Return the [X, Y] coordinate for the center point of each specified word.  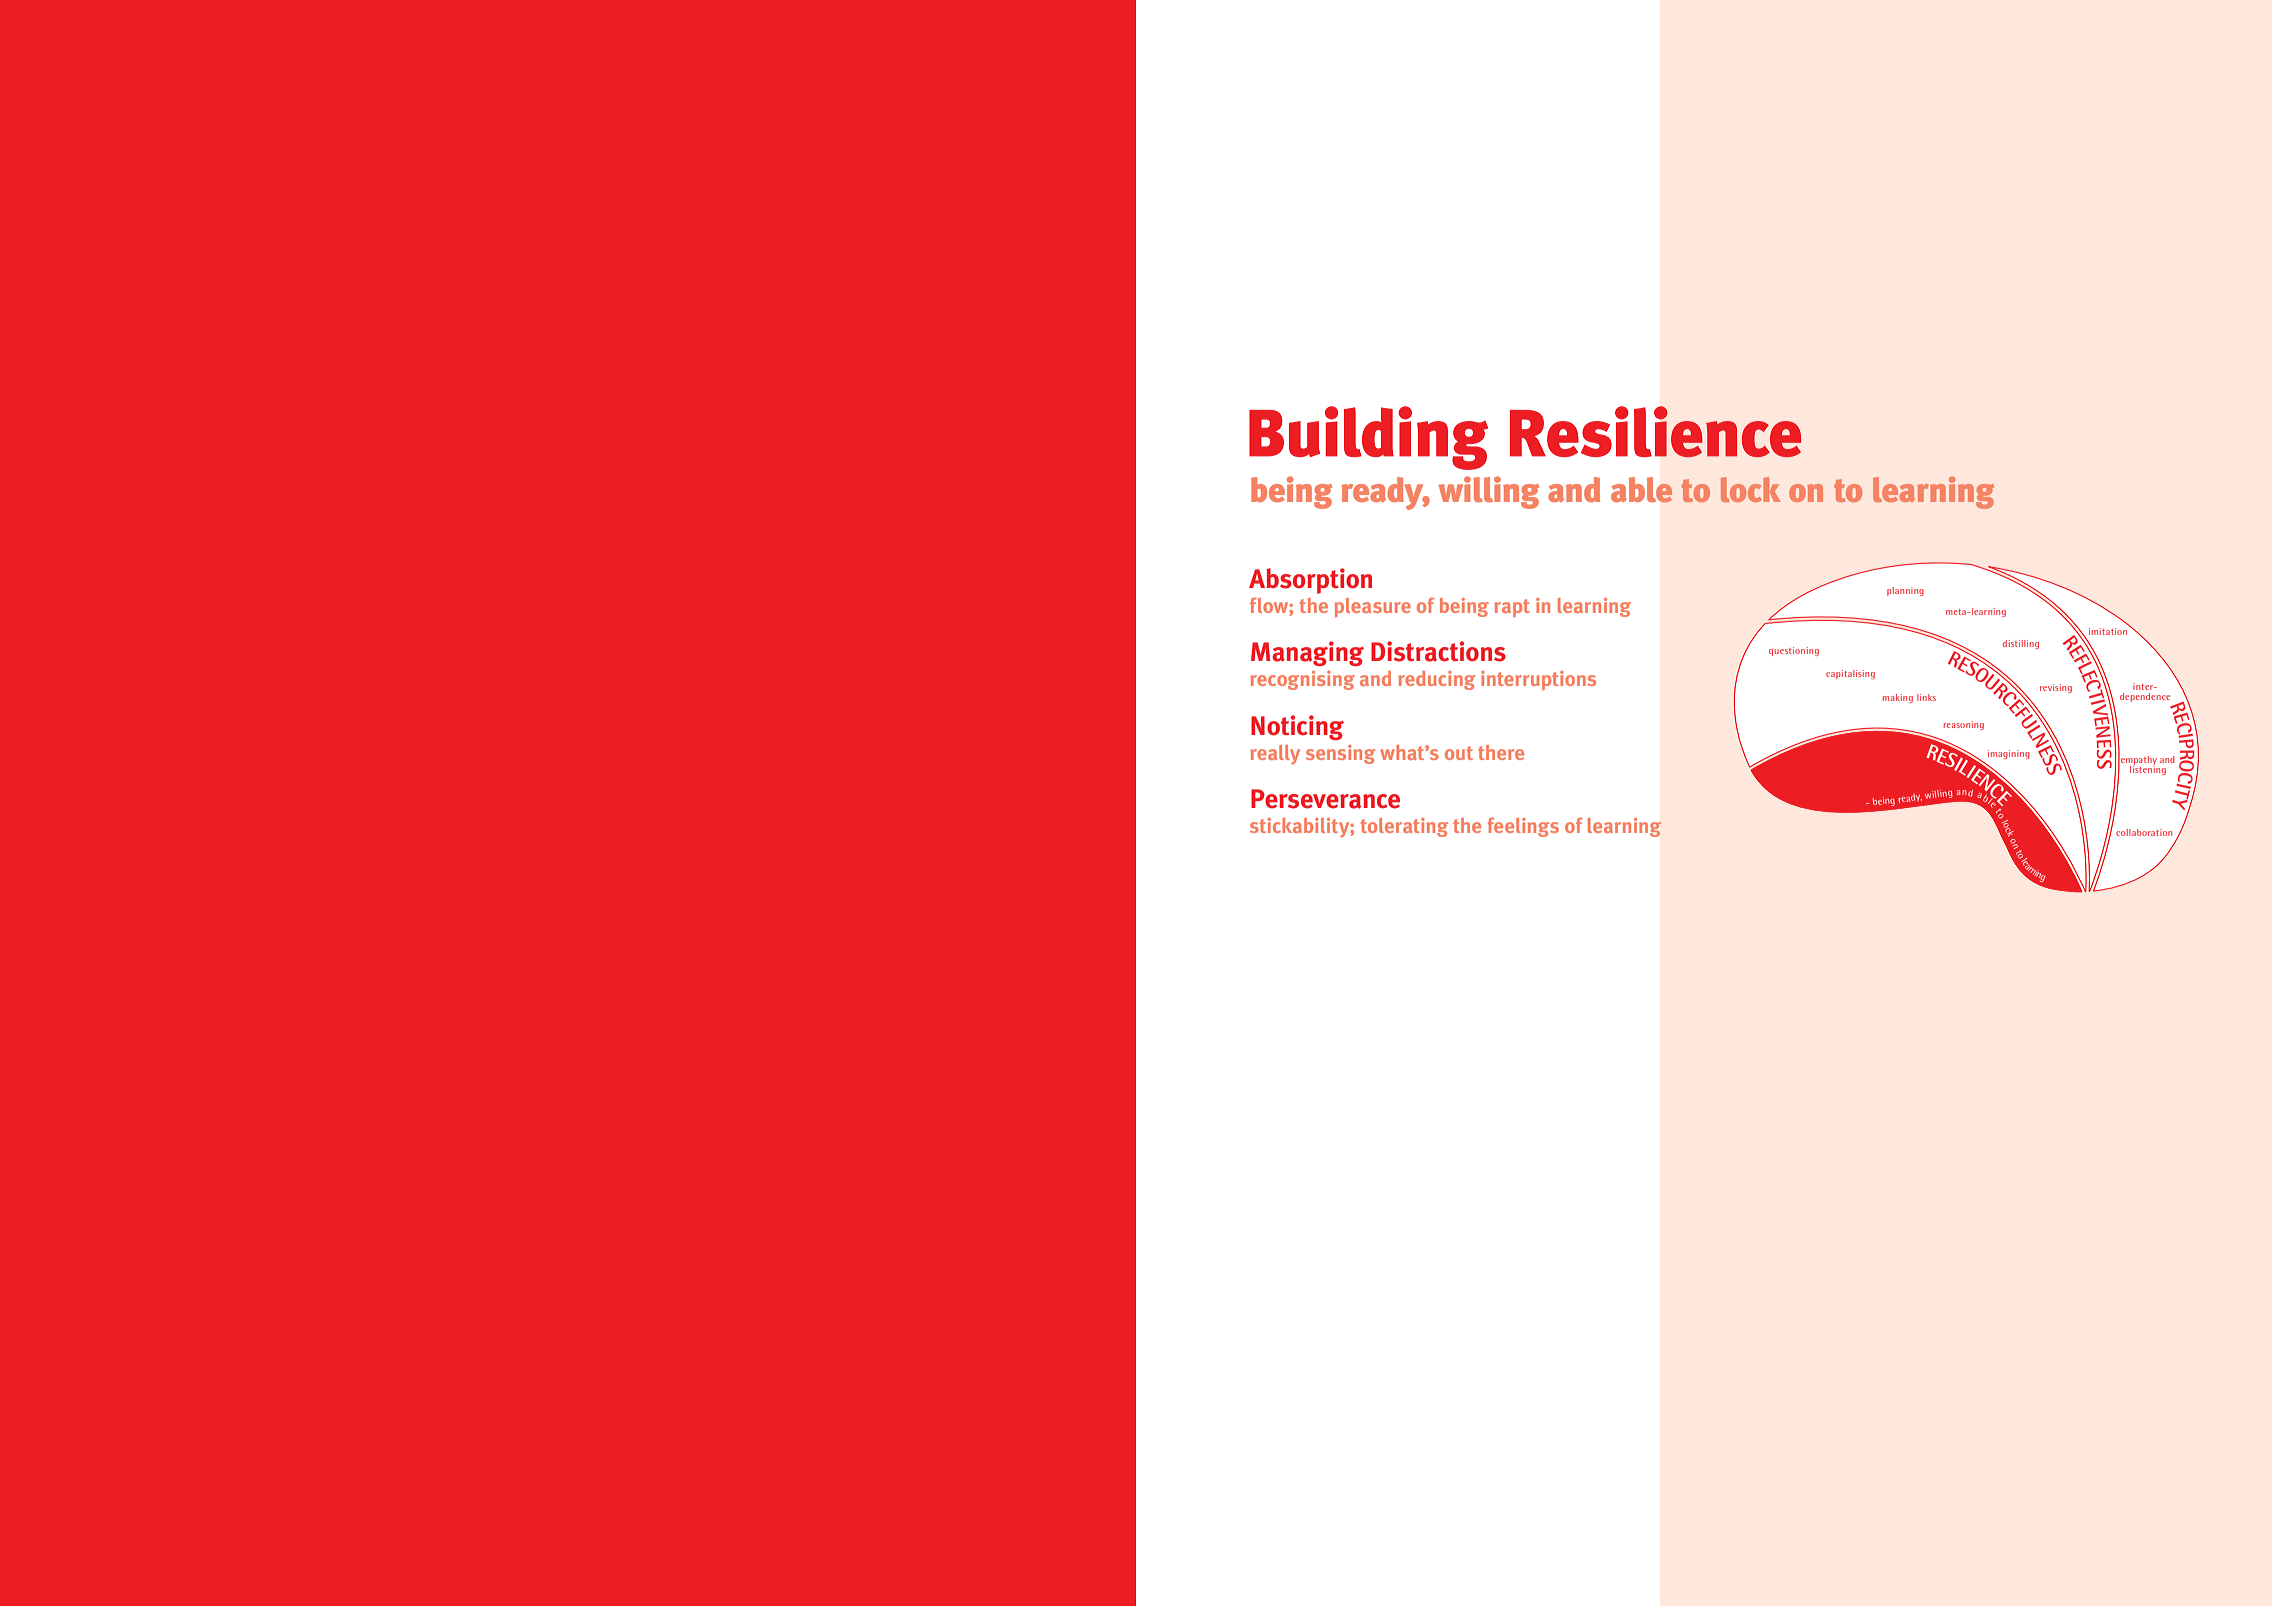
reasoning [1964, 725]
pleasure [1373, 607]
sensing [1341, 754]
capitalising [1850, 674]
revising [2056, 688]
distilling [2021, 644]
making [1898, 698]
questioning [1794, 651]
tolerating [1405, 827]
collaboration [2144, 832]
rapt [1512, 608]
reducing [1437, 680]
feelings [1523, 827]
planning [1905, 591]
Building [1368, 438]
